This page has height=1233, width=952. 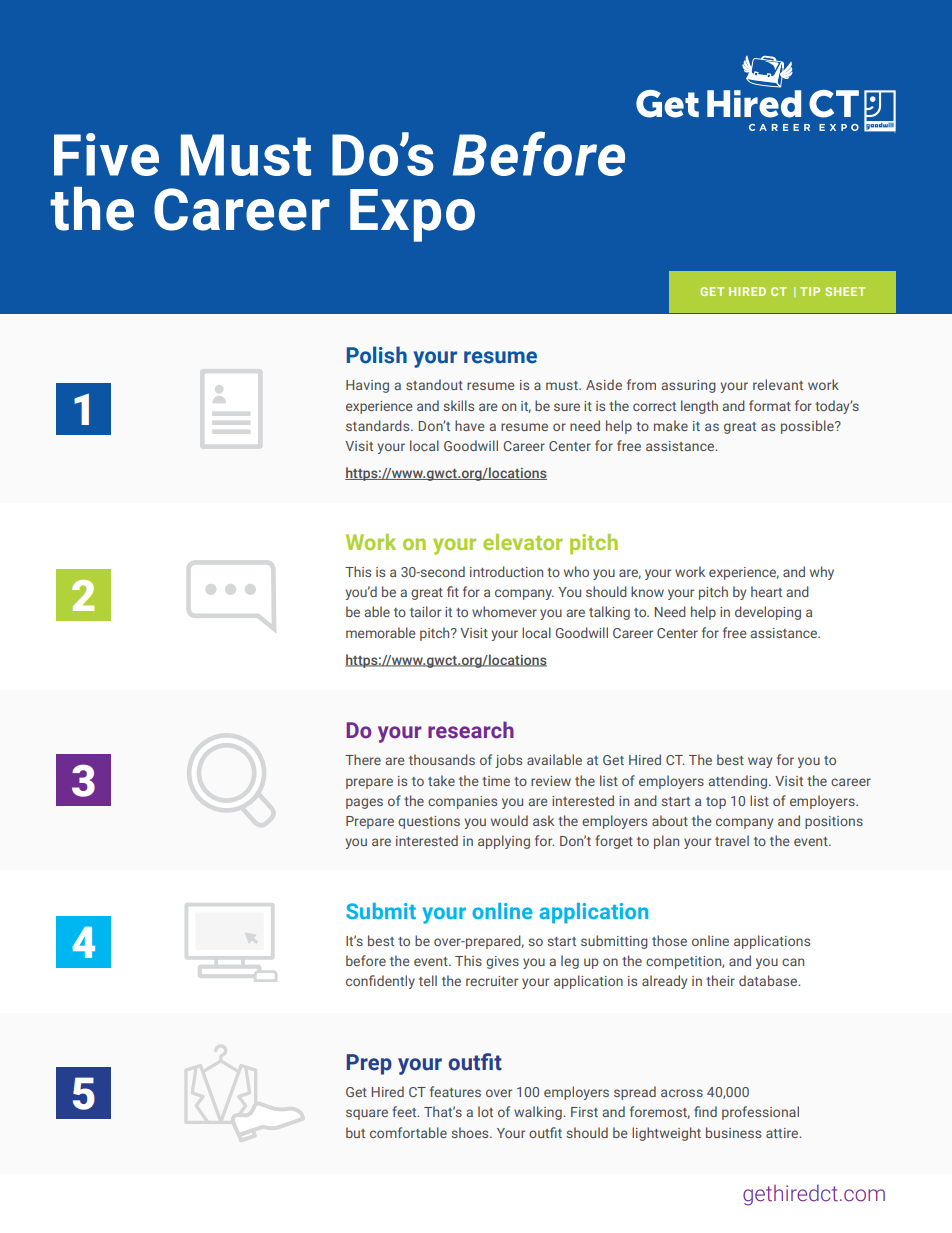 What do you see at coordinates (485, 1111) in the page?
I see `lot` at bounding box center [485, 1111].
